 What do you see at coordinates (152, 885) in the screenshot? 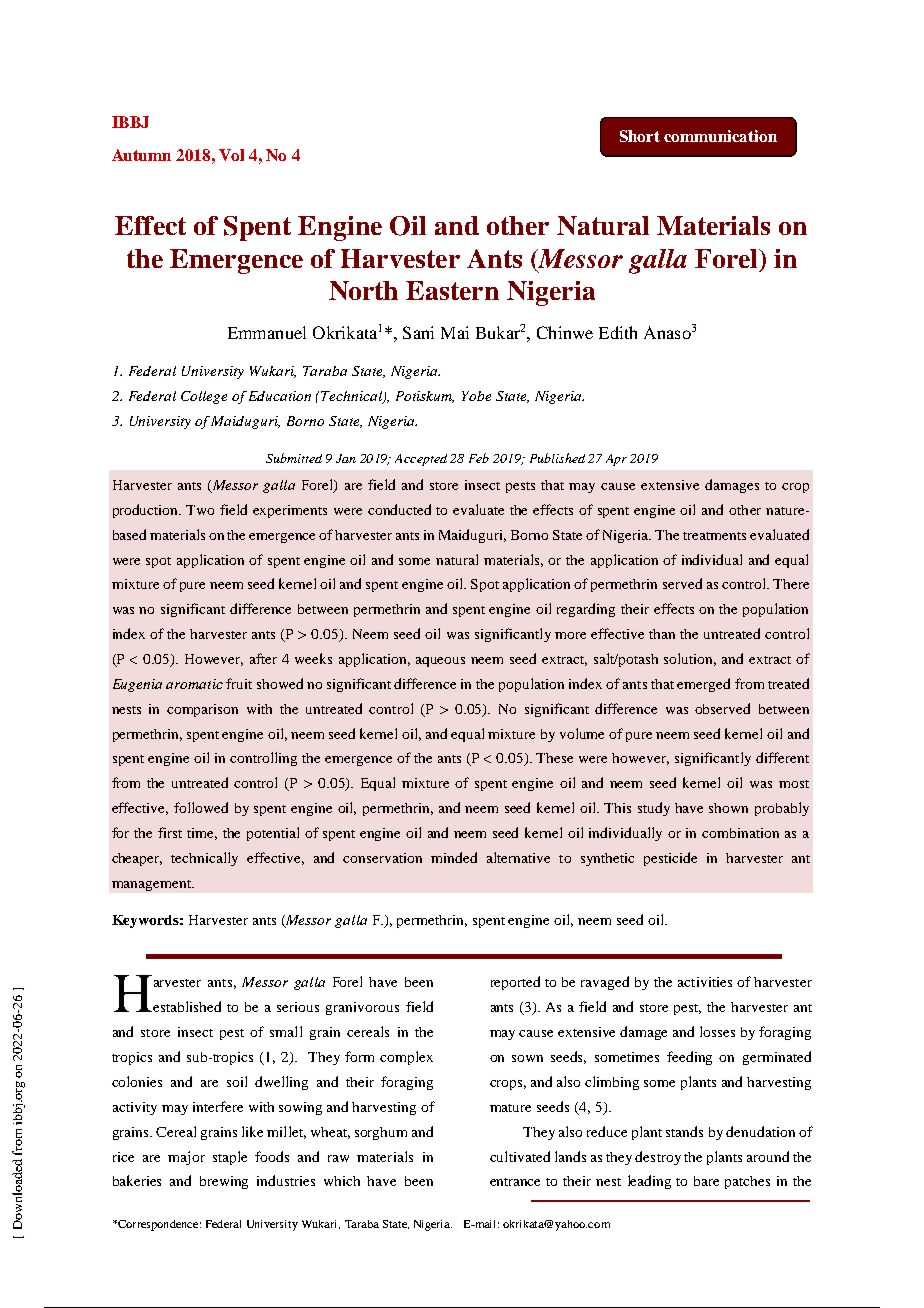
I see `management` at bounding box center [152, 885].
